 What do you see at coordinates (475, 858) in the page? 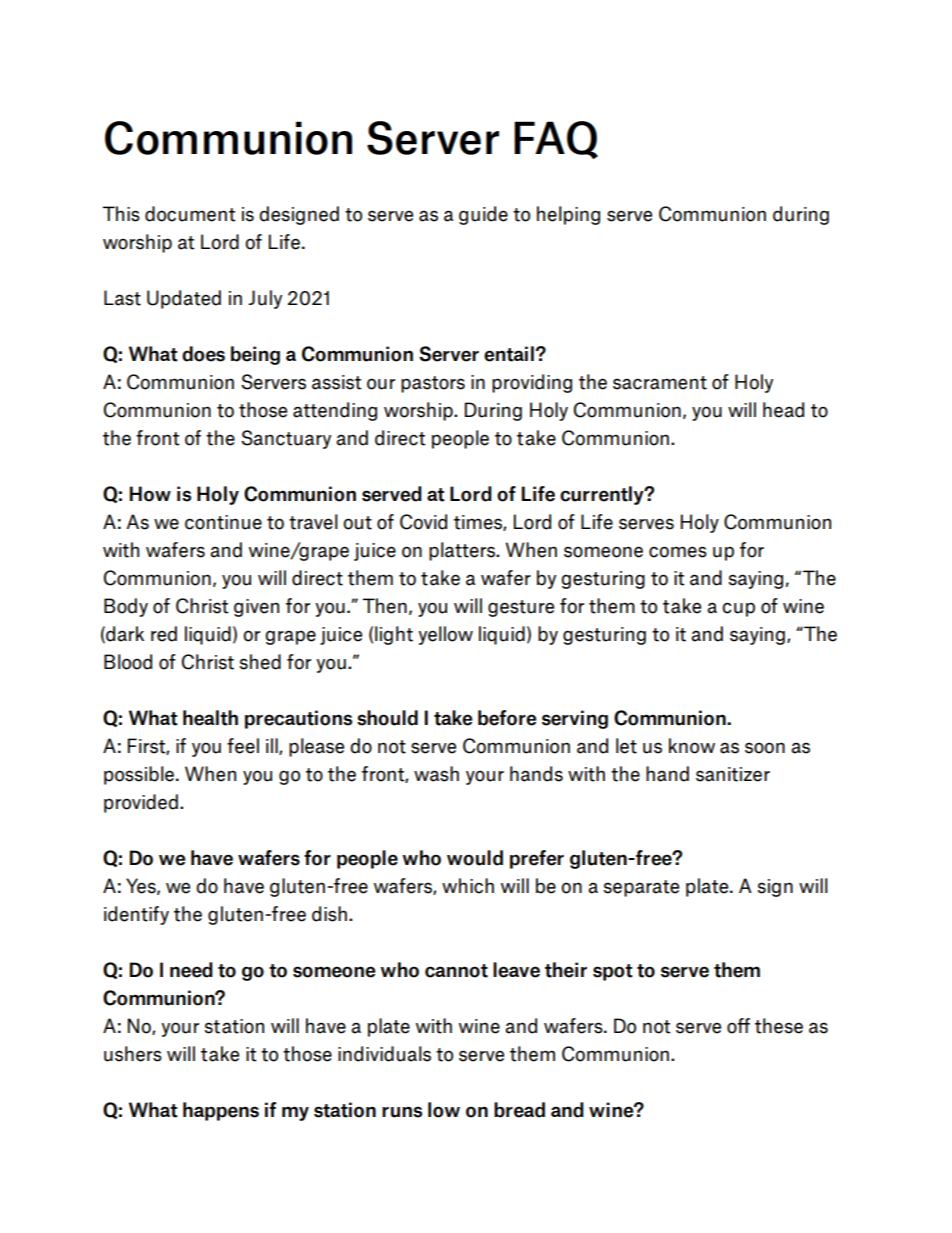
I see `would` at bounding box center [475, 858].
